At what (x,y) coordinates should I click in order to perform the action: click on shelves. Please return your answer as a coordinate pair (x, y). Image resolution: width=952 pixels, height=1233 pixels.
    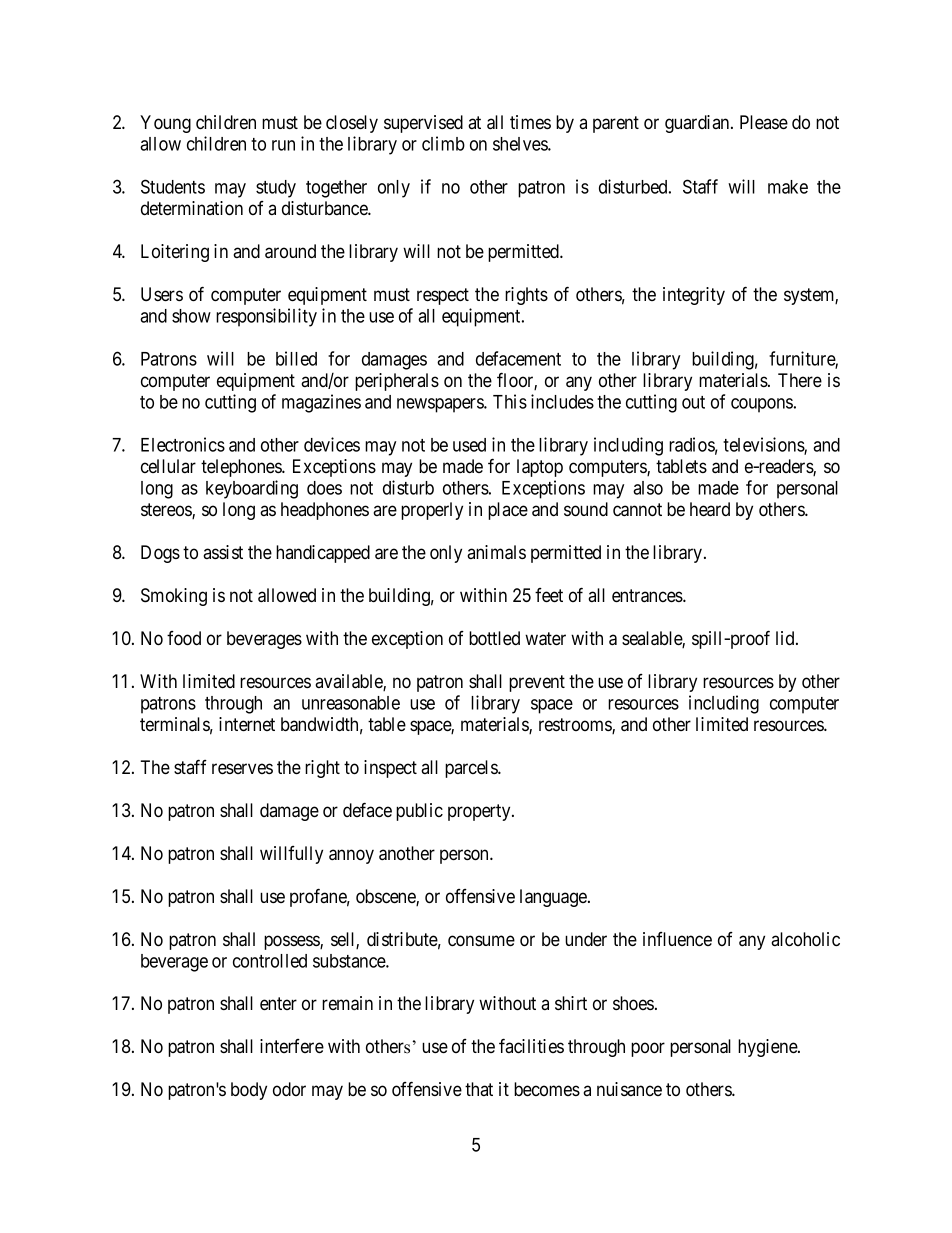
    Looking at the image, I should click on (521, 144).
